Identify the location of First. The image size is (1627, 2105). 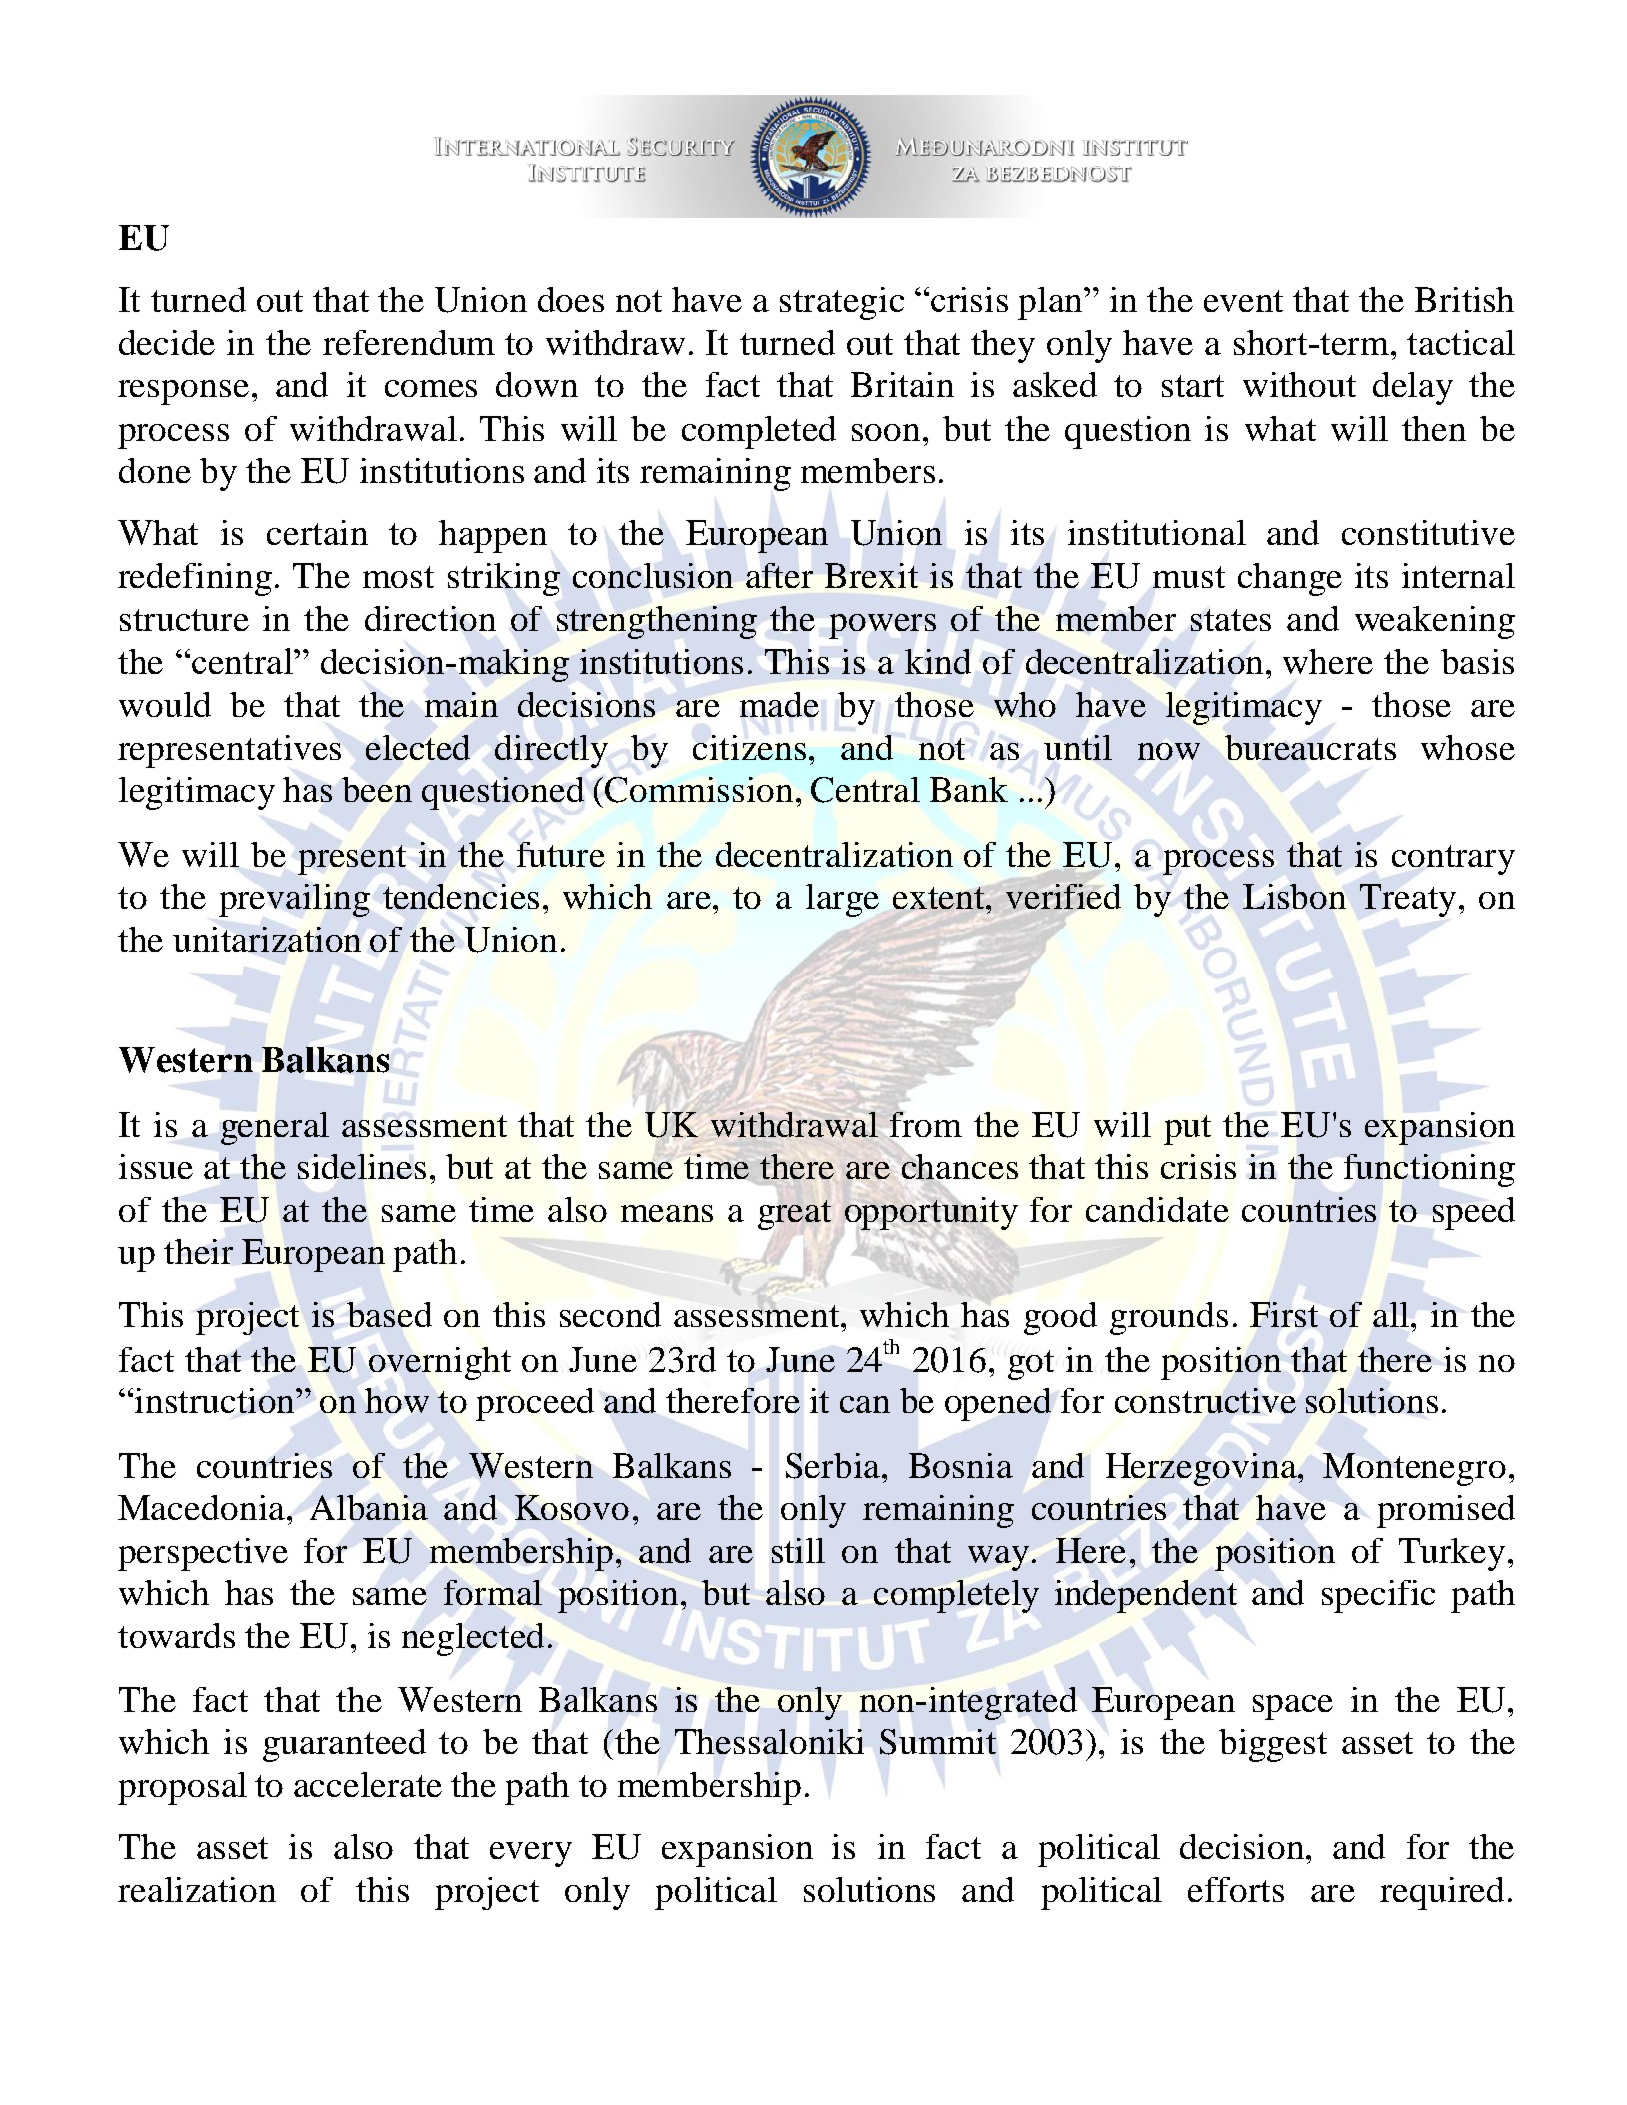
(1284, 1314).
